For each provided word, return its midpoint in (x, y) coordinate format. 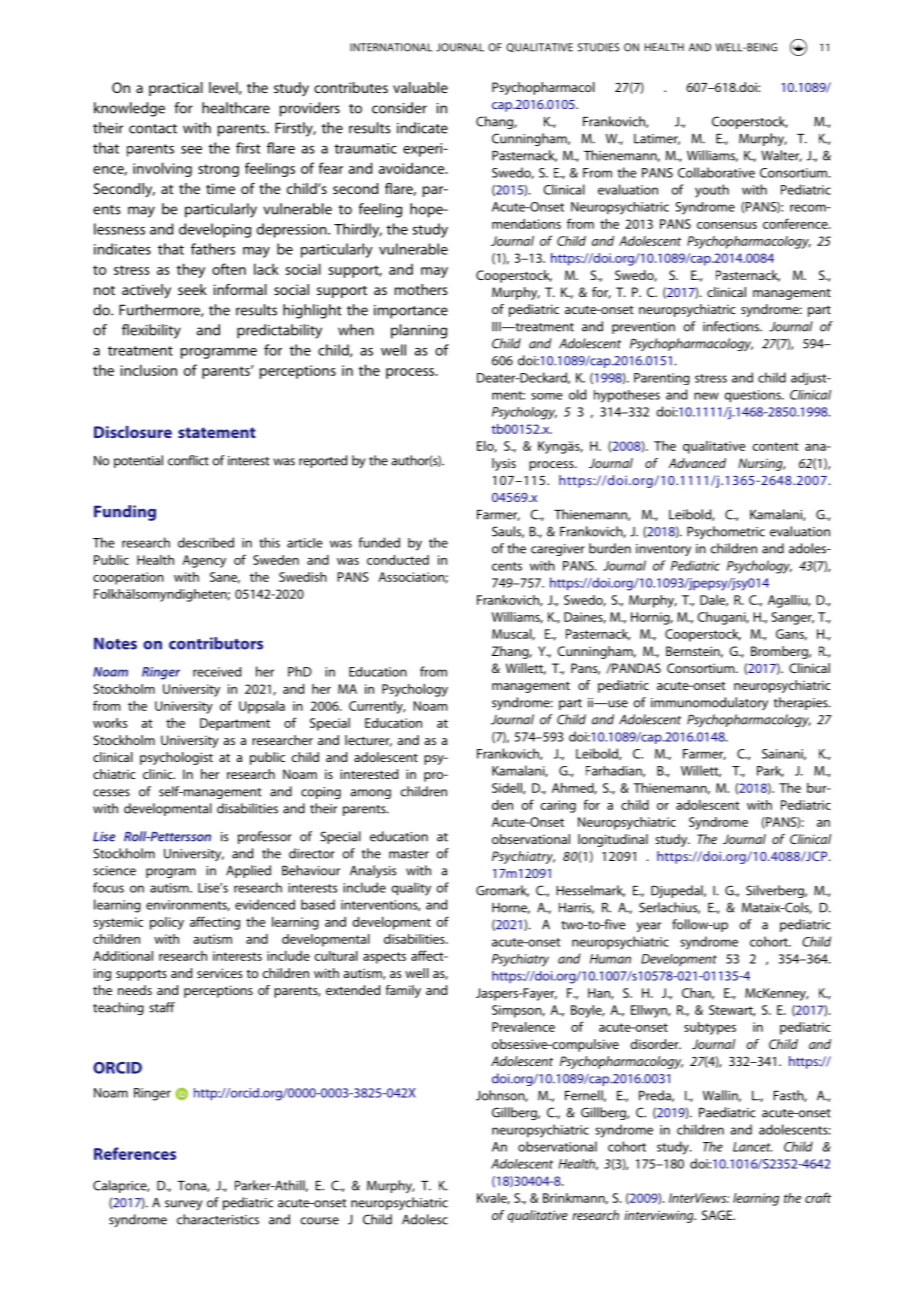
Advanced (697, 463)
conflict (188, 460)
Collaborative (716, 172)
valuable (420, 87)
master (409, 854)
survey (184, 1205)
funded (379, 542)
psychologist (176, 758)
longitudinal (613, 840)
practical (176, 89)
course (320, 1221)
